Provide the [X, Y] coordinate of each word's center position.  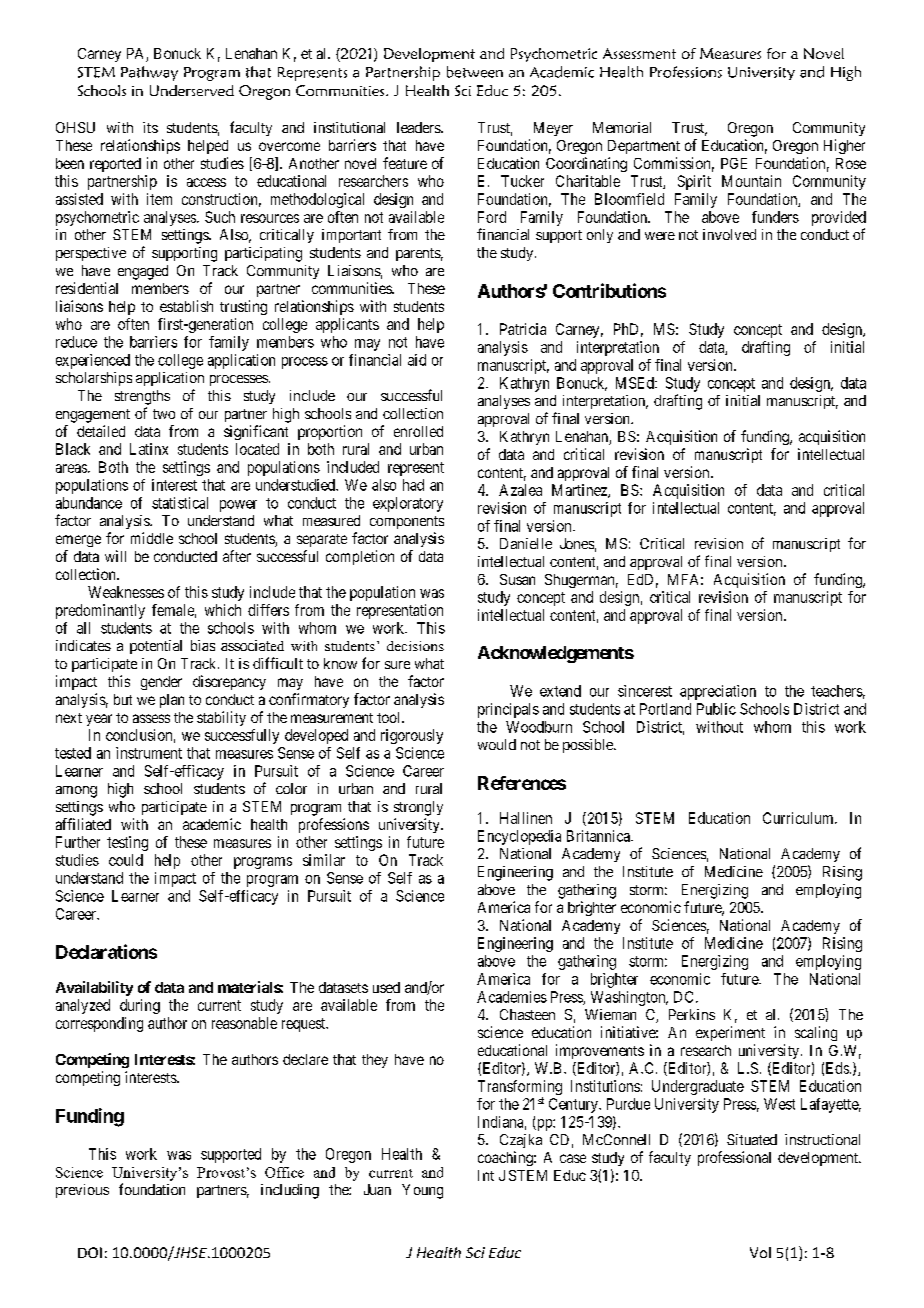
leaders [419, 127]
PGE [734, 163]
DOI [90, 1252]
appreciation [718, 692]
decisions [415, 646]
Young [422, 1191]
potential [156, 647]
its [150, 127]
